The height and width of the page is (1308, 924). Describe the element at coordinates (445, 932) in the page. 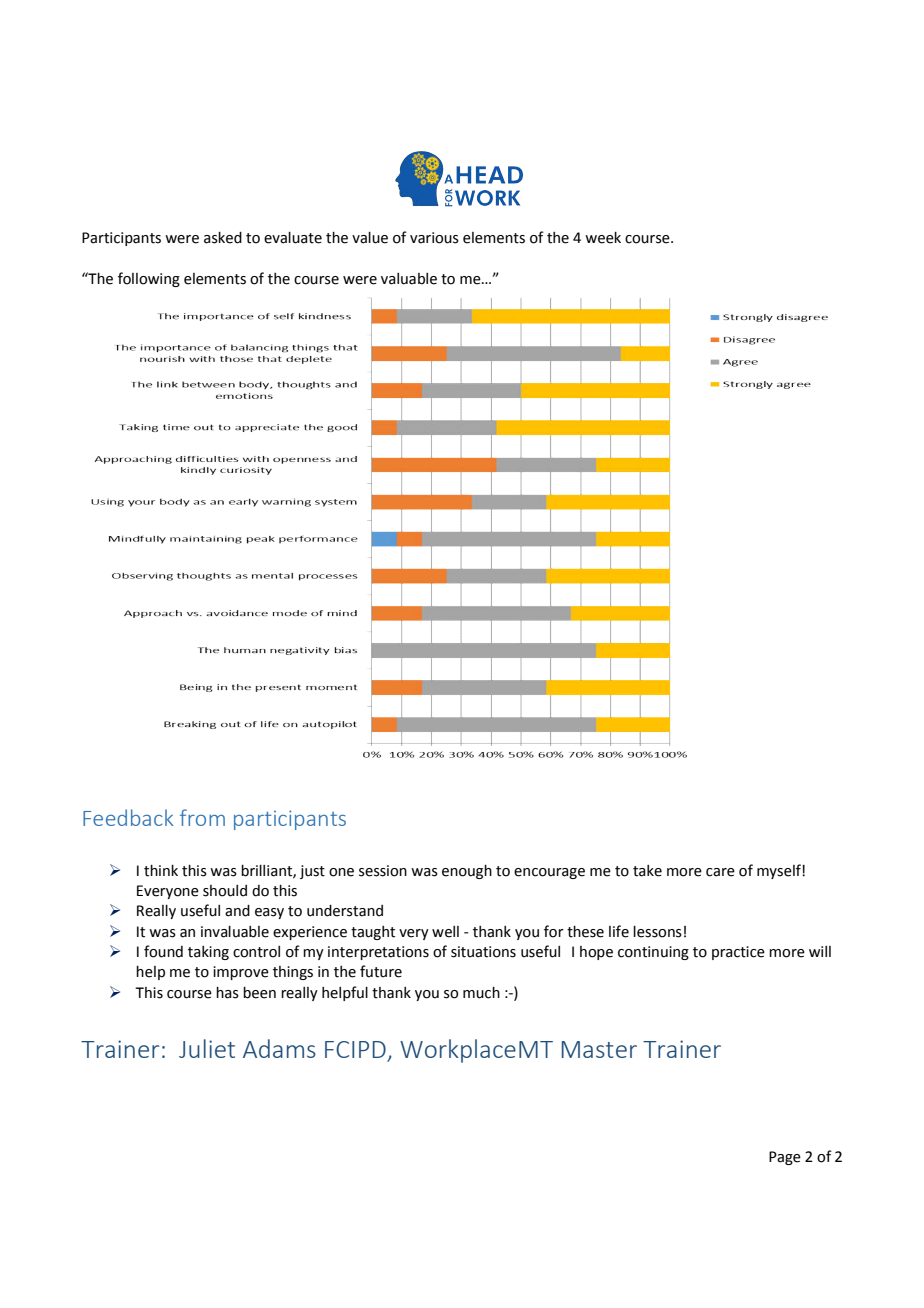

I see `well` at that location.
